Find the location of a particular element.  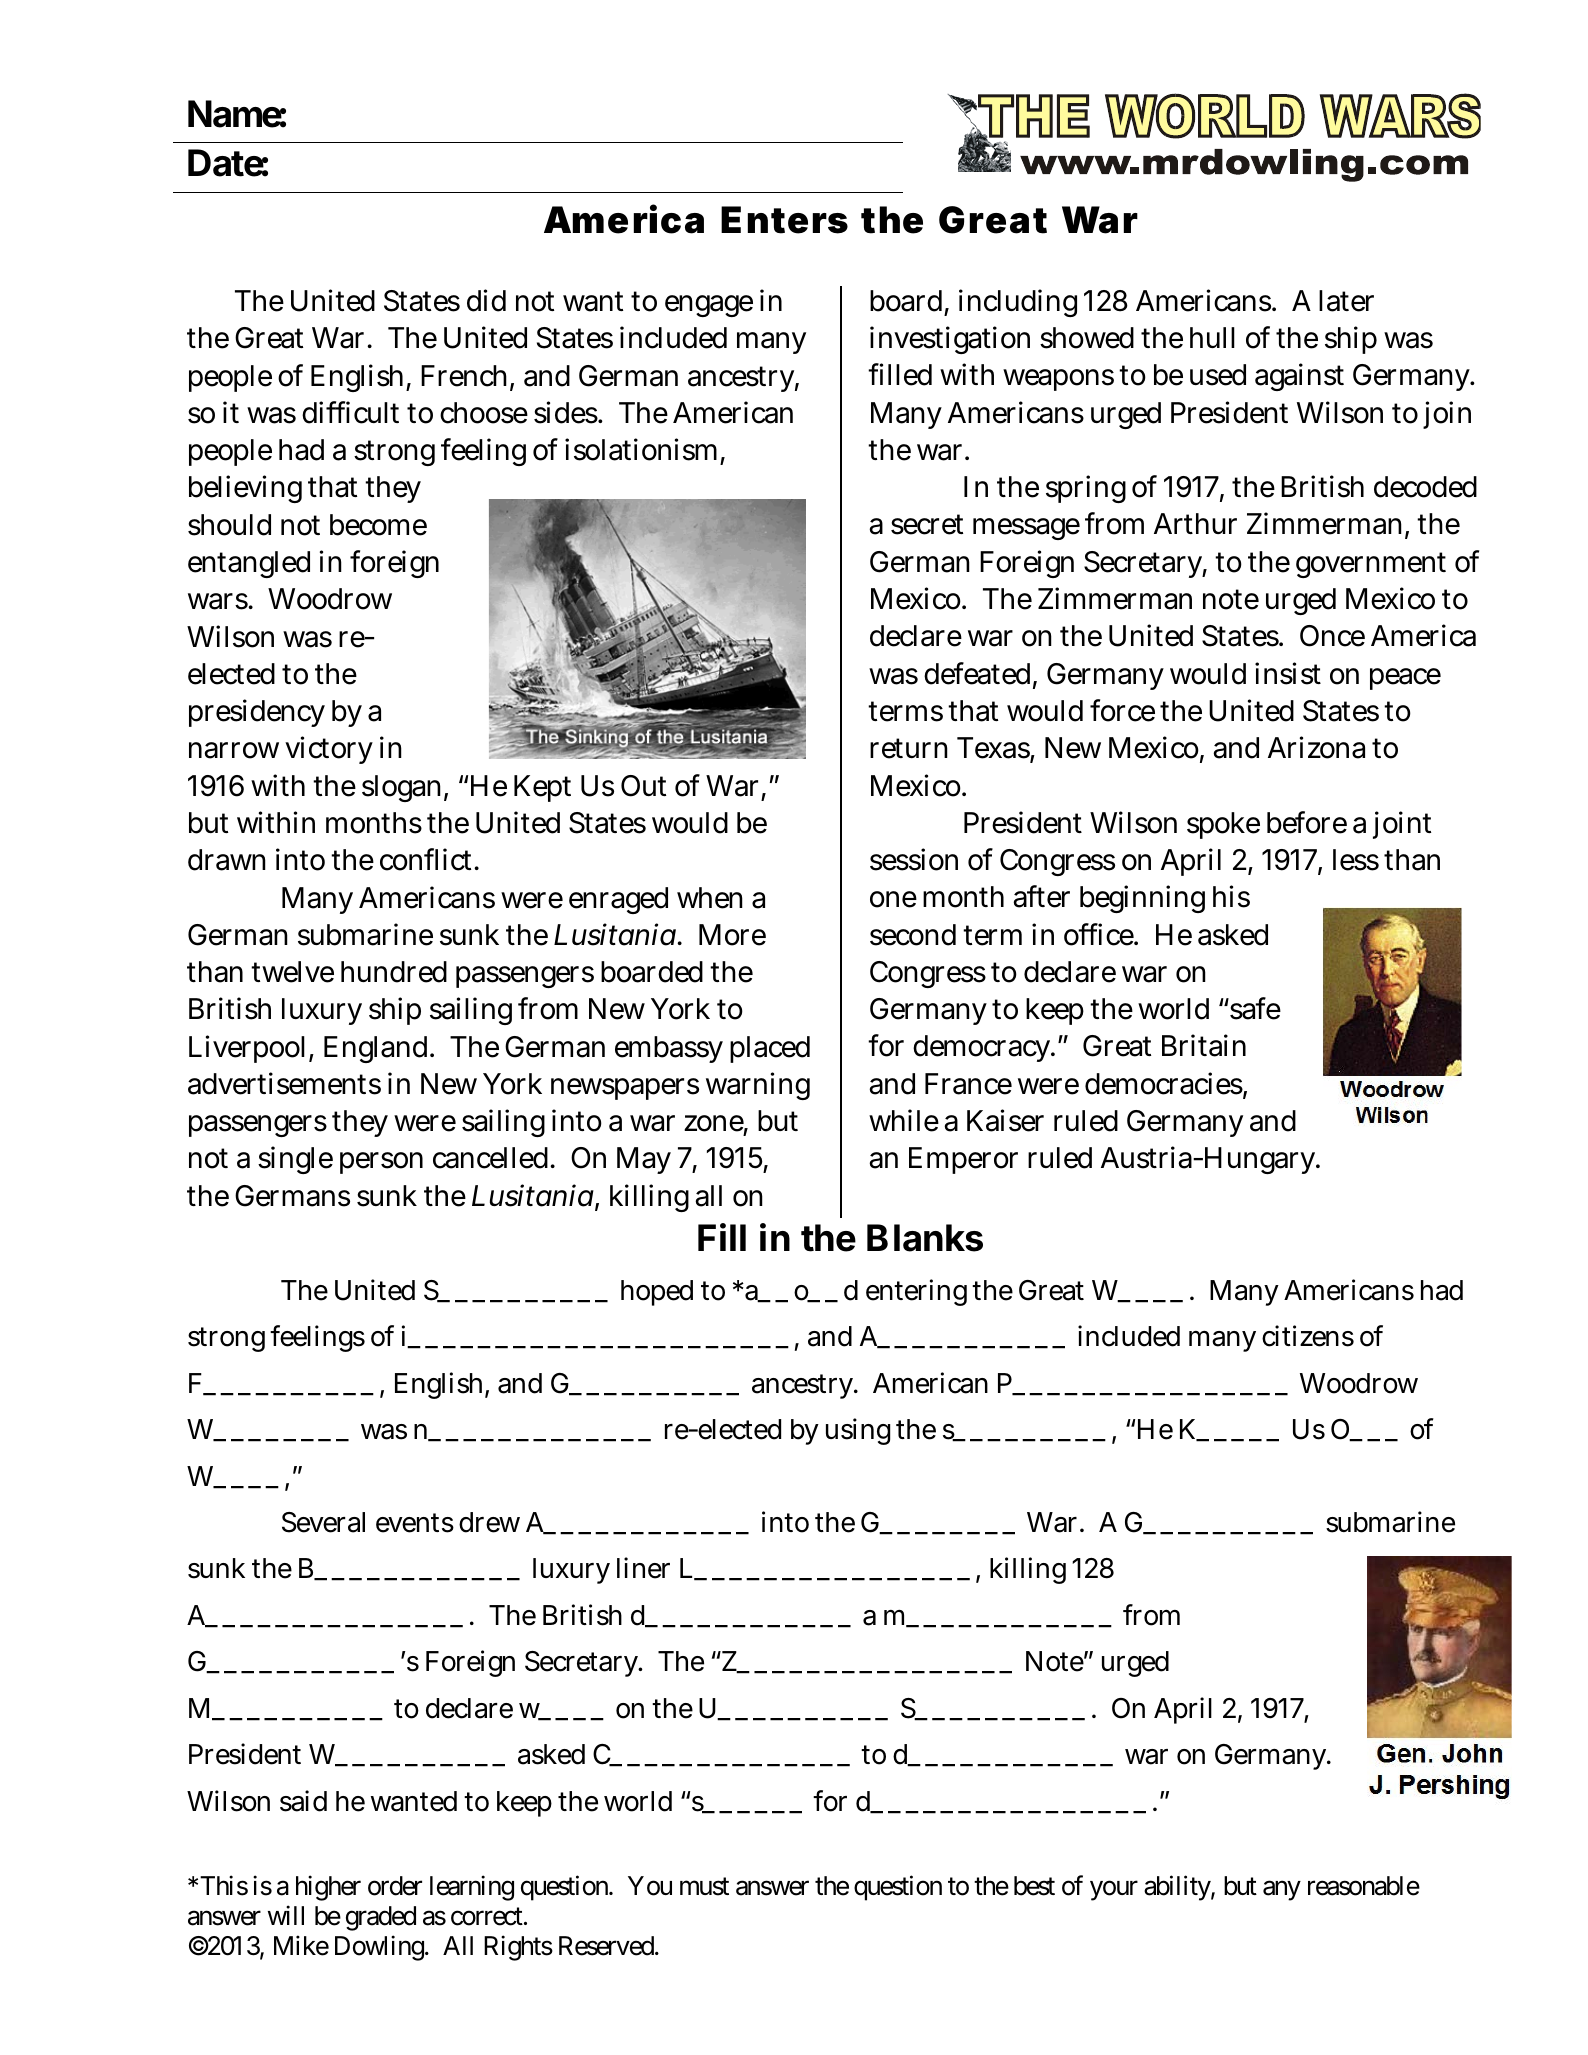

must is located at coordinates (704, 1887).
